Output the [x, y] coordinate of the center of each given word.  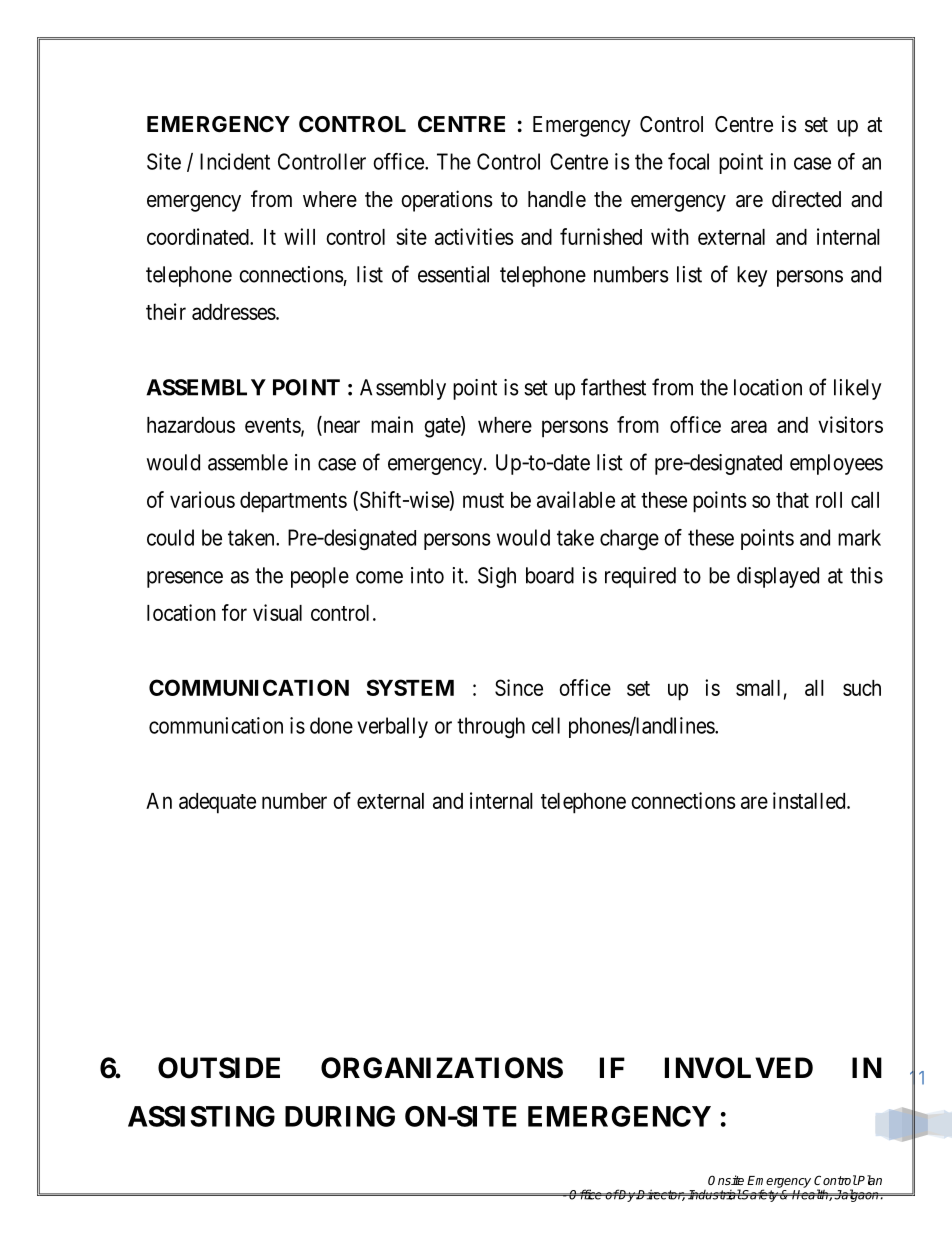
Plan [869, 1180]
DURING [340, 1116]
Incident [235, 161]
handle [557, 199]
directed [806, 199]
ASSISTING [201, 1116]
